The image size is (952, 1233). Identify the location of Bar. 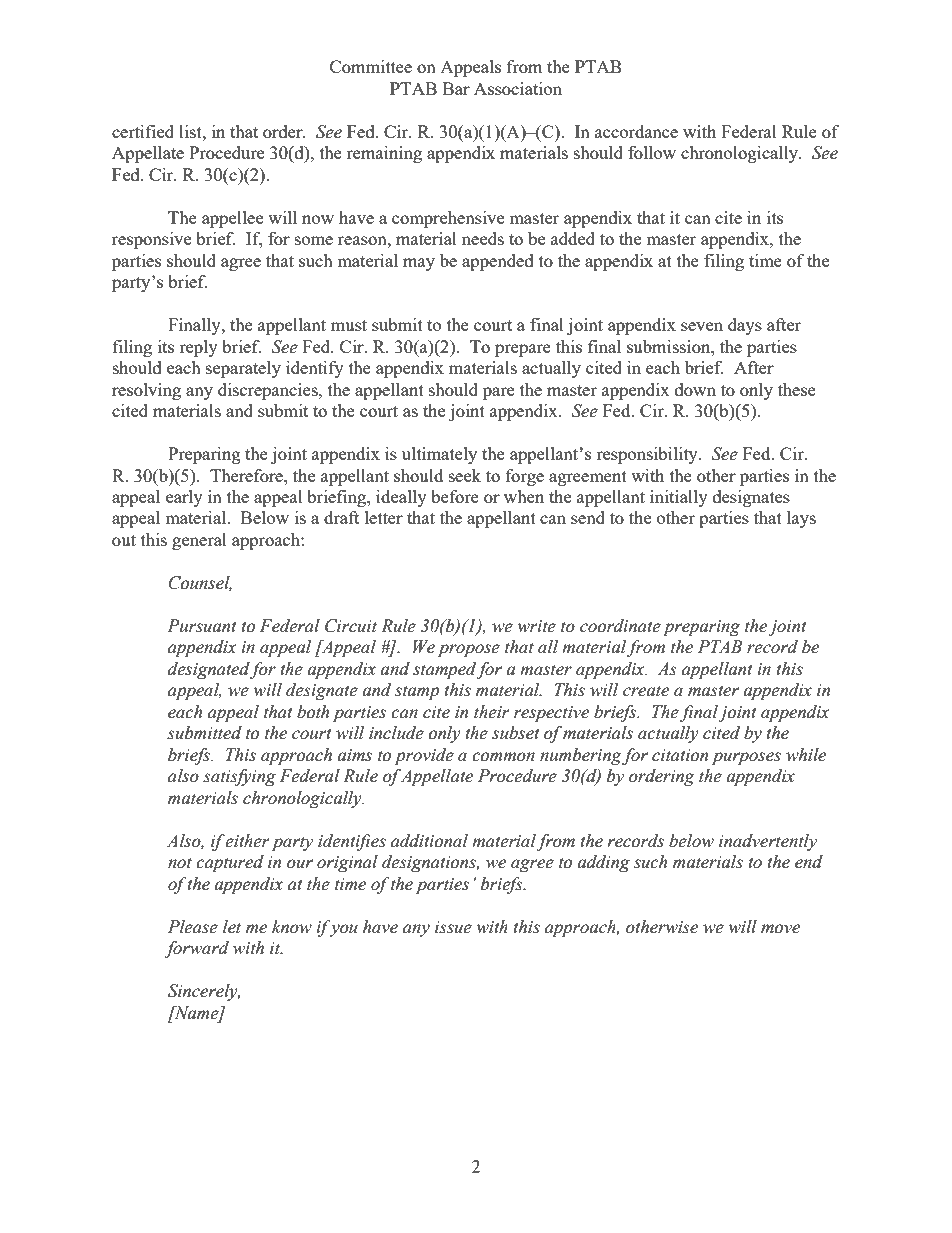
(456, 88).
